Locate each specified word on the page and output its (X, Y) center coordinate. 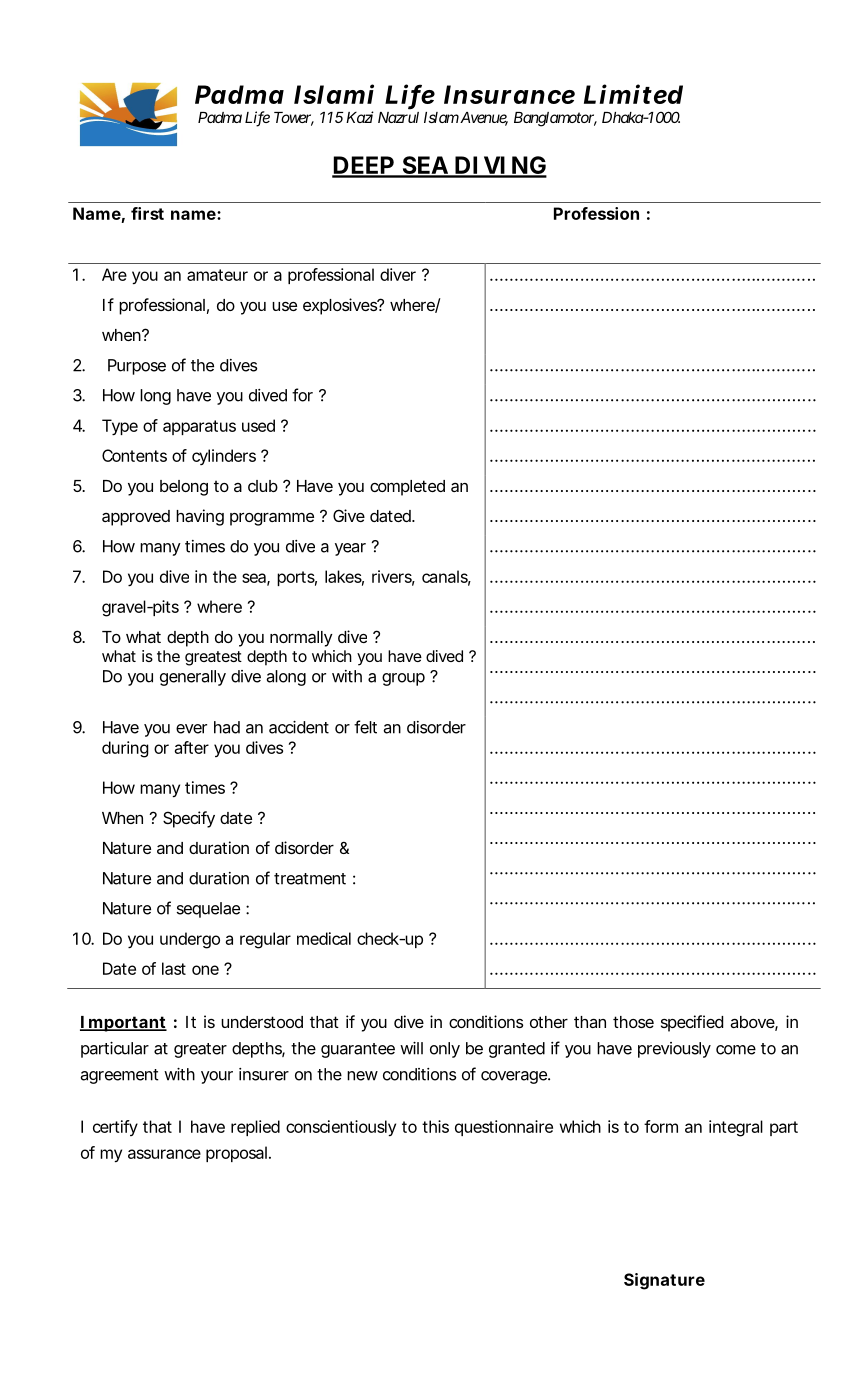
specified (692, 1023)
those (633, 1022)
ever (191, 729)
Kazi (360, 117)
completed (407, 488)
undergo (190, 940)
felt (365, 727)
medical (324, 938)
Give (349, 515)
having (200, 517)
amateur (217, 275)
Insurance (509, 94)
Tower (294, 119)
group (403, 679)
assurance (164, 1154)
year (350, 549)
